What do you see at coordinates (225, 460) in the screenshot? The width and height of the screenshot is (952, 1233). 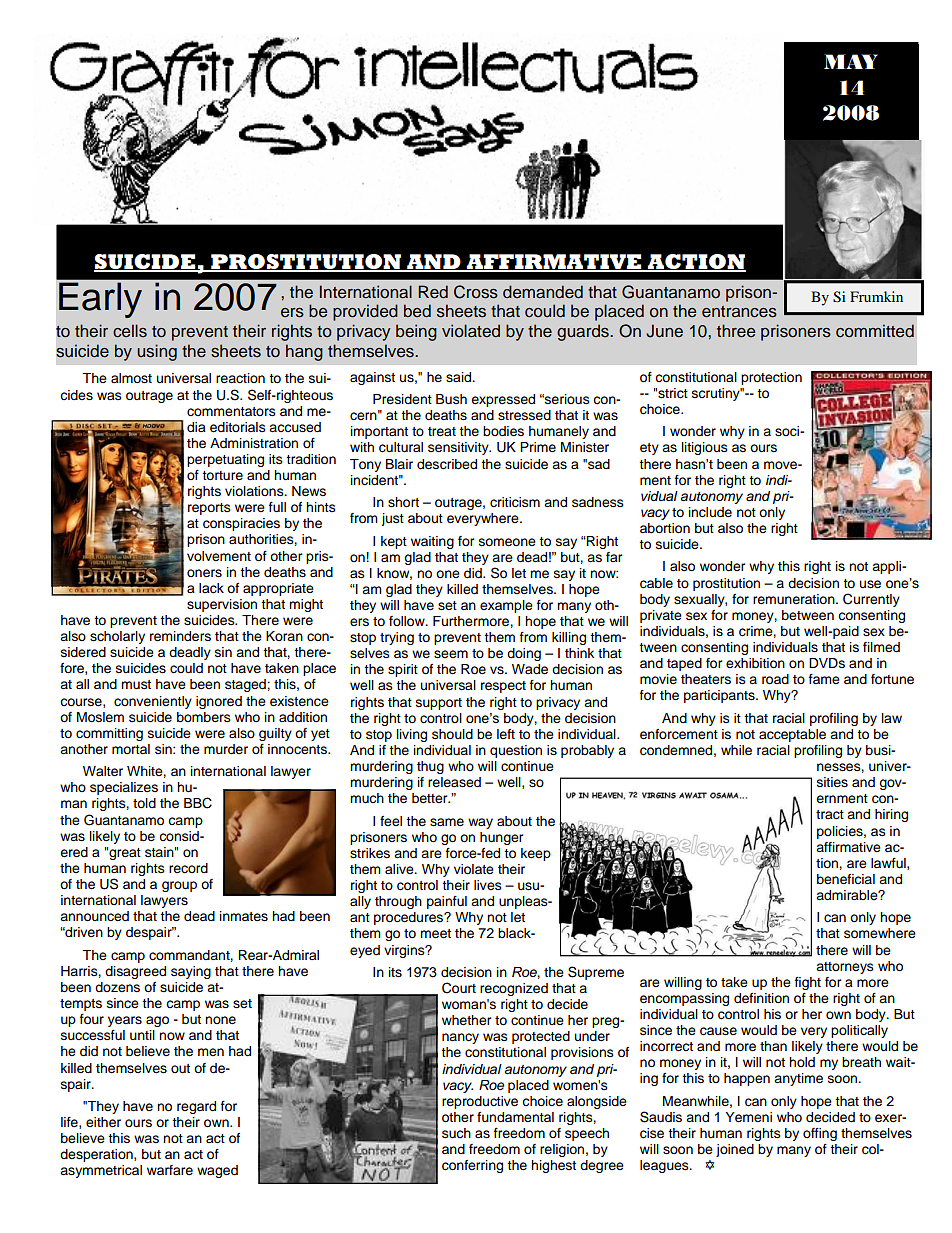 I see `perpetuating` at bounding box center [225, 460].
